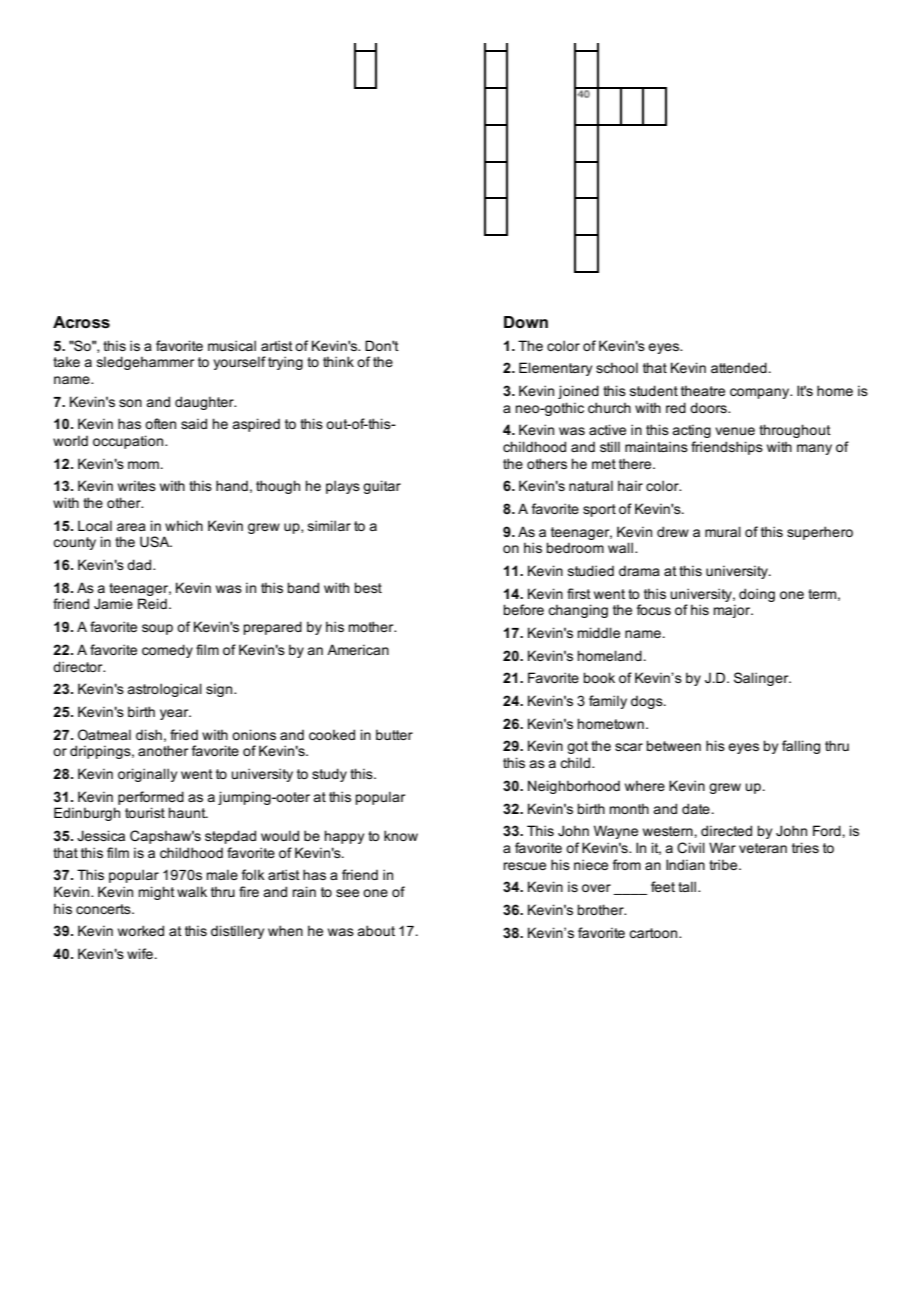 Image resolution: width=924 pixels, height=1308 pixels. Describe the element at coordinates (526, 322) in the screenshot. I see `Down` at that location.
